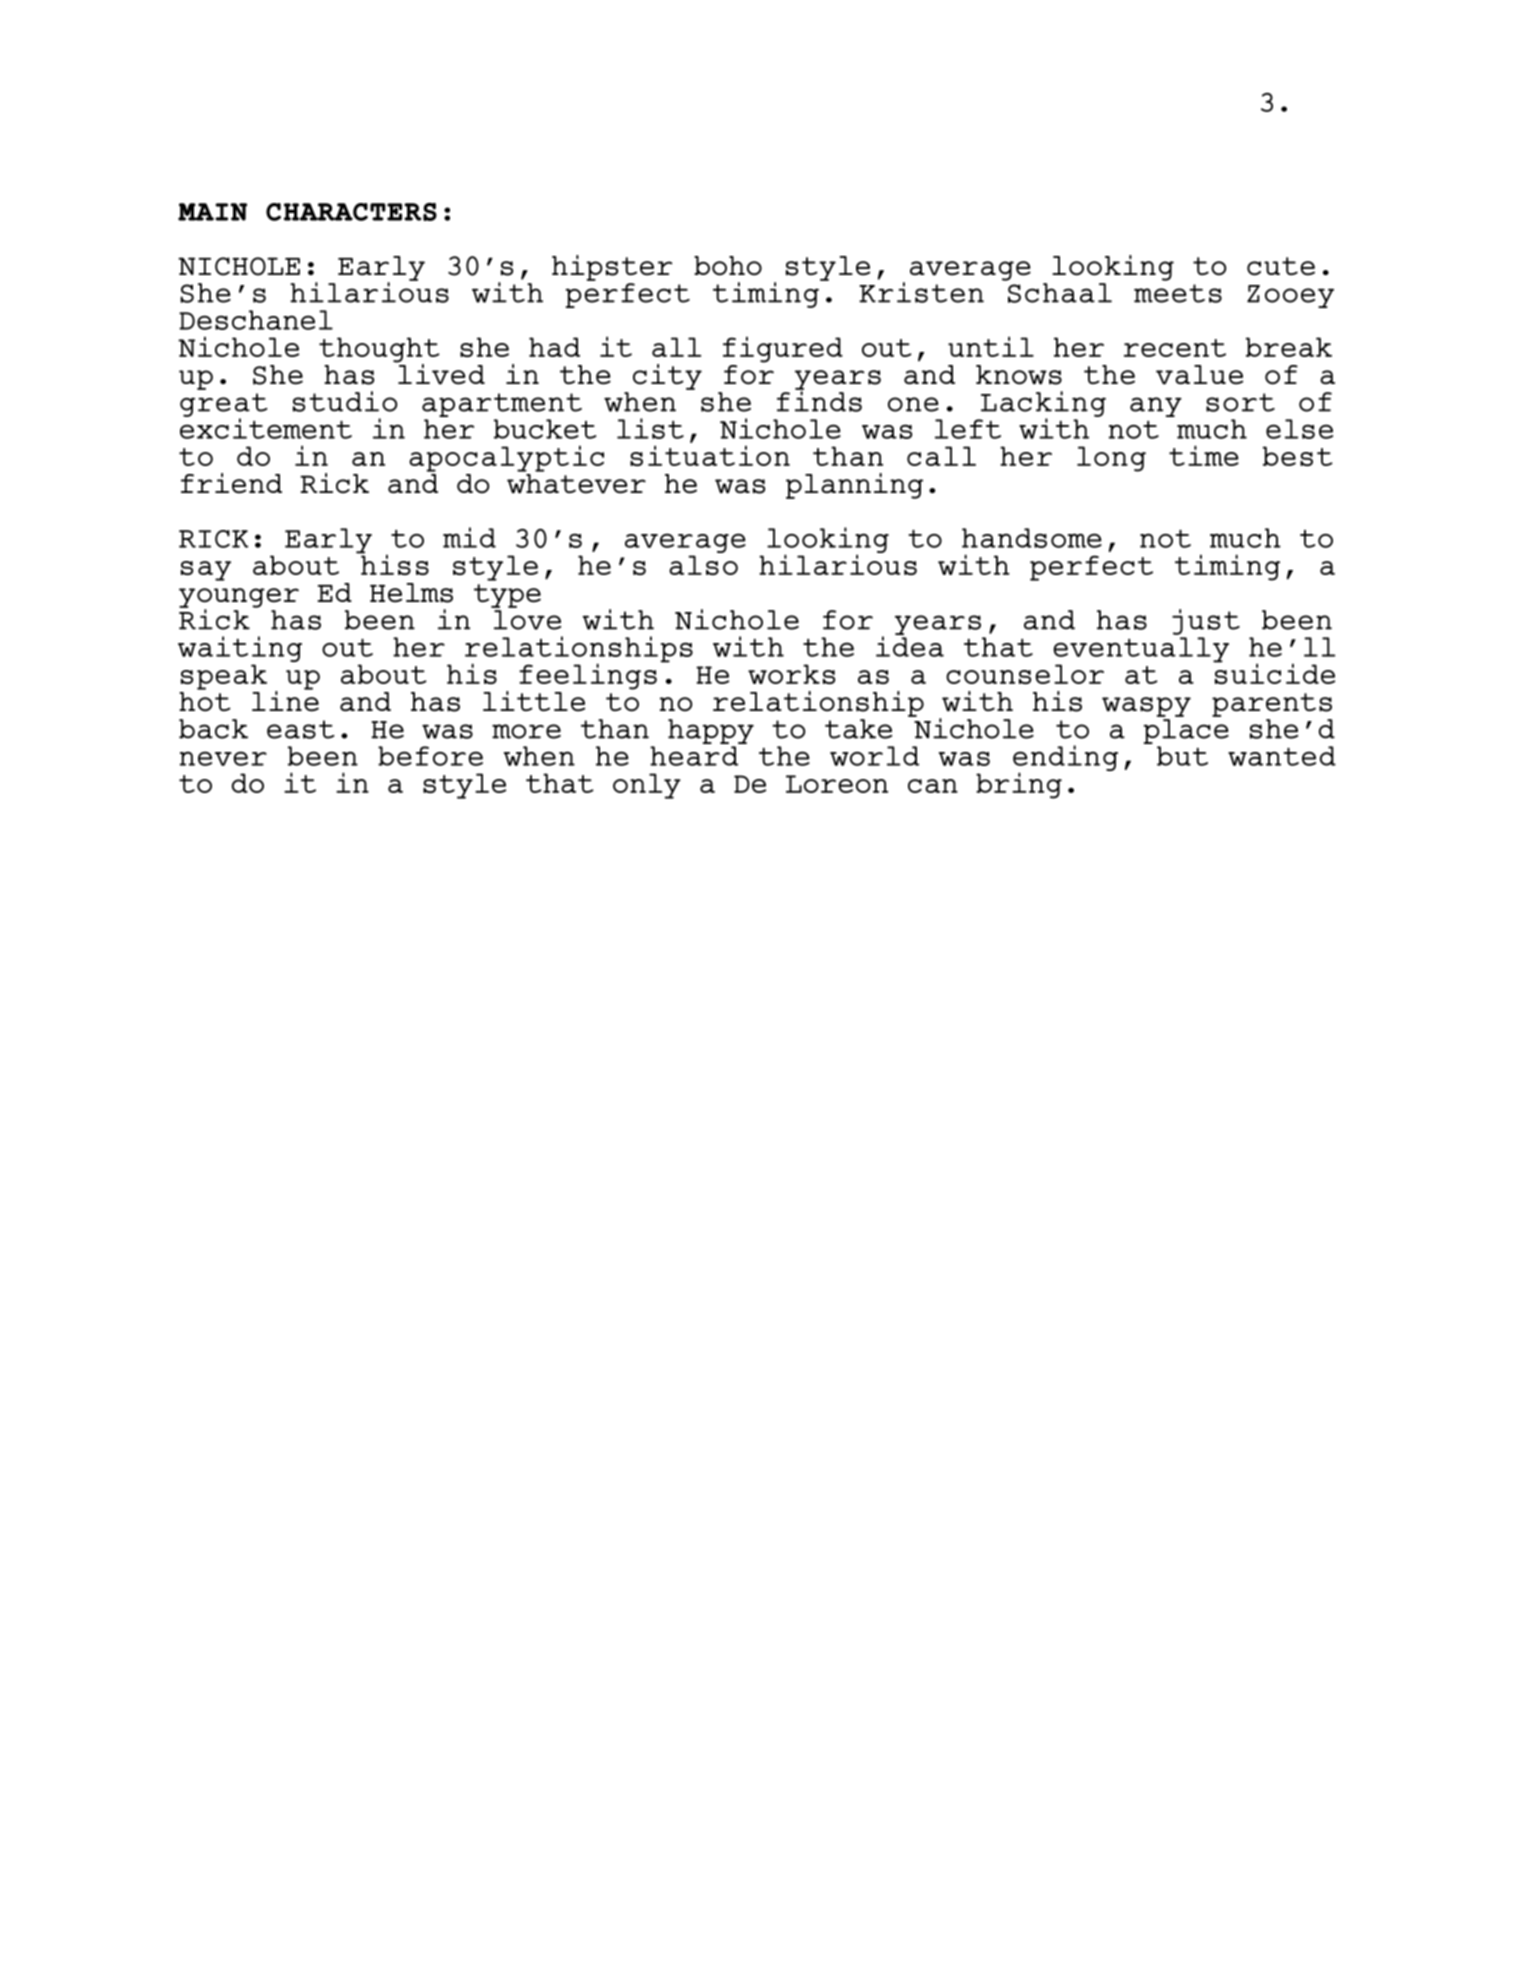 The height and width of the document is (1962, 1516). What do you see at coordinates (351, 212) in the document?
I see `CHARACTERS` at bounding box center [351, 212].
